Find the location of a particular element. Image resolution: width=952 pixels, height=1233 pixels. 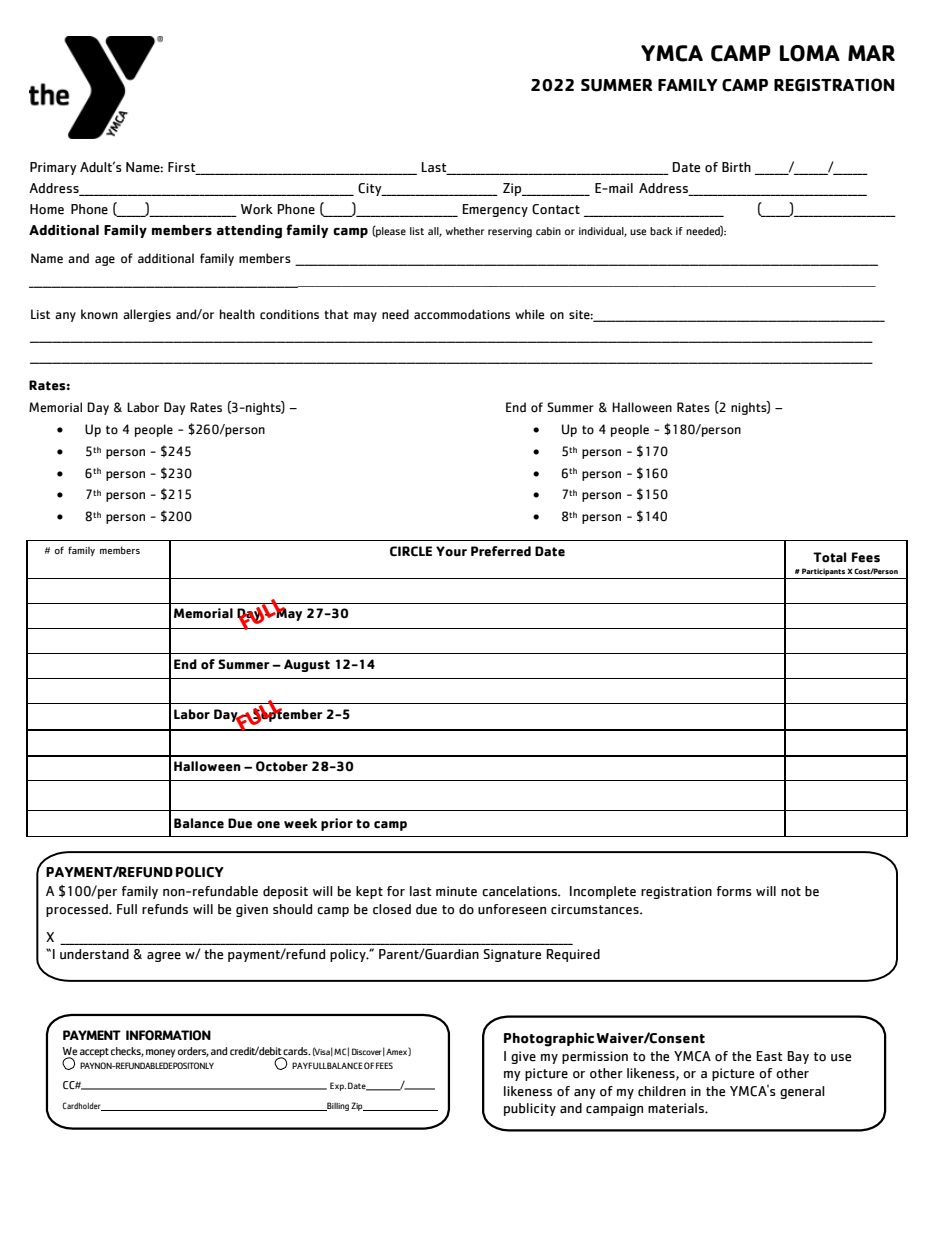

August is located at coordinates (307, 665).
